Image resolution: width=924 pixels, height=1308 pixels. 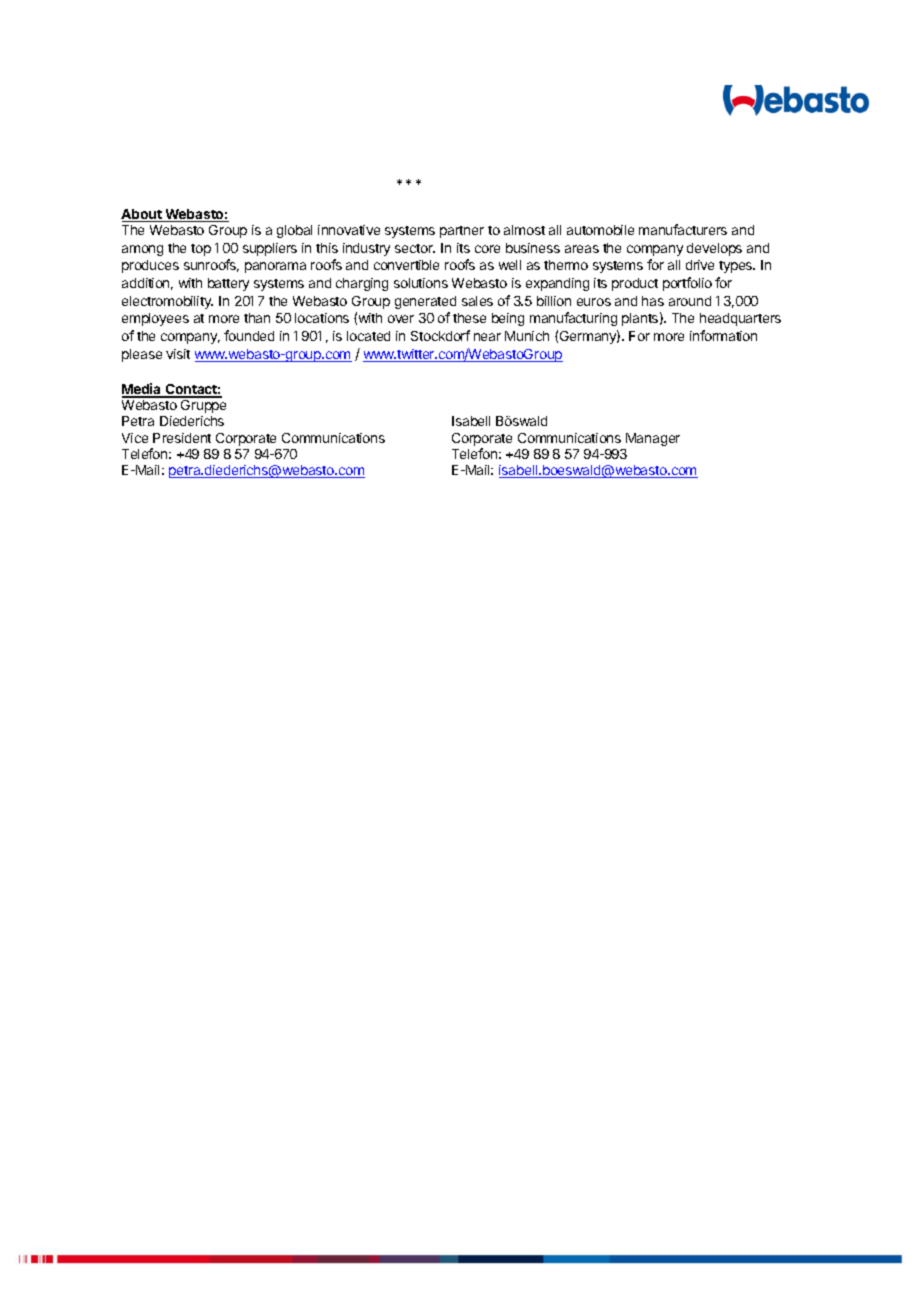 I want to click on founded, so click(x=249, y=335).
